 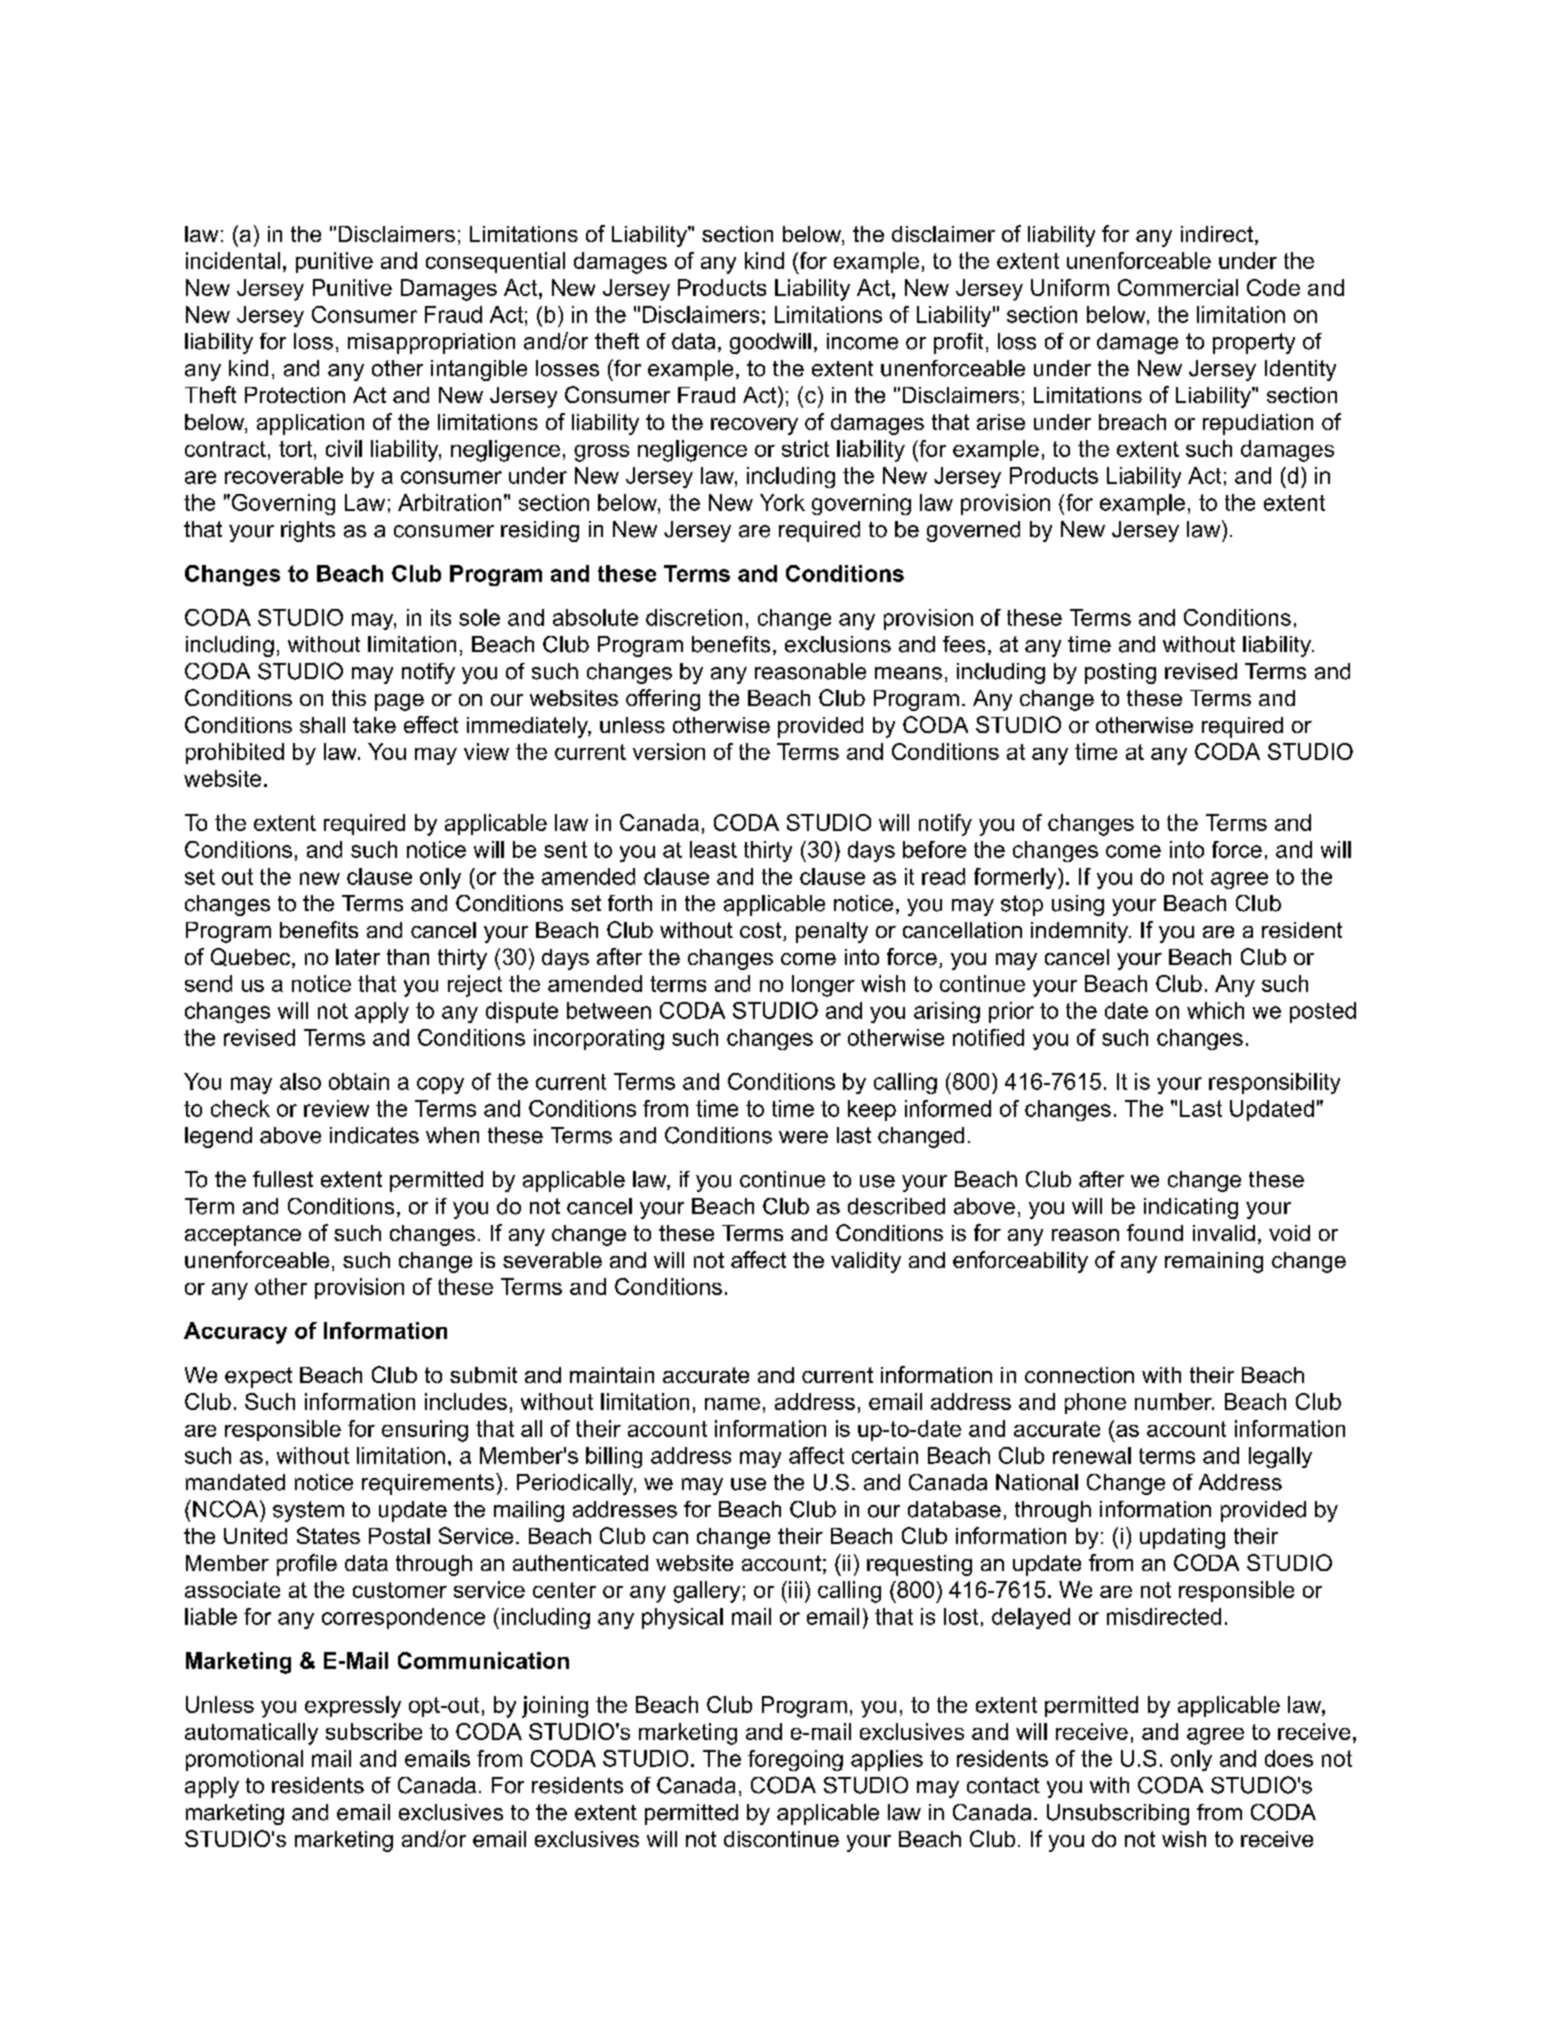 I want to click on Commercial, so click(x=1178, y=287).
